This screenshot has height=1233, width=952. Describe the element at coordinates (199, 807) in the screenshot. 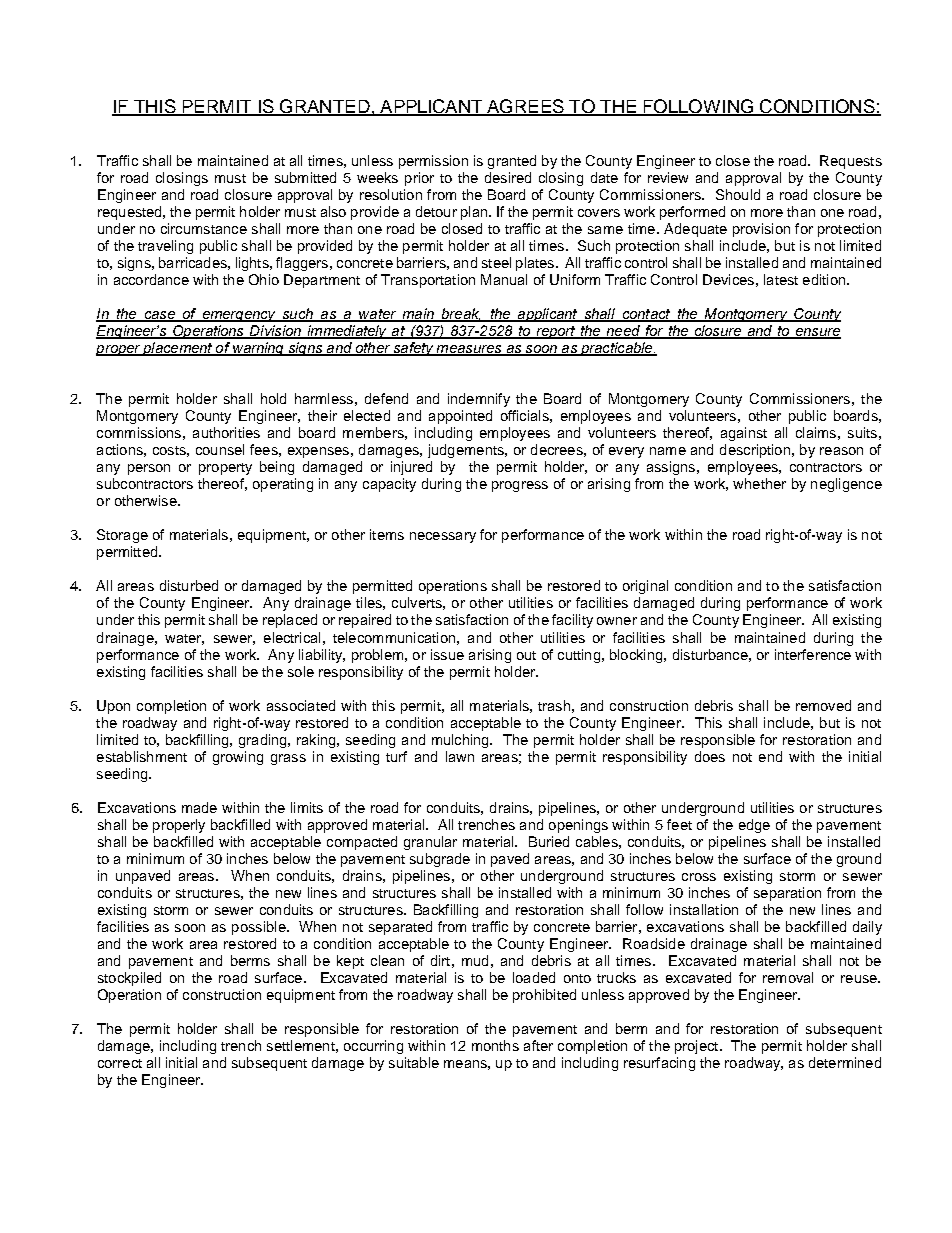

I see `made` at that location.
